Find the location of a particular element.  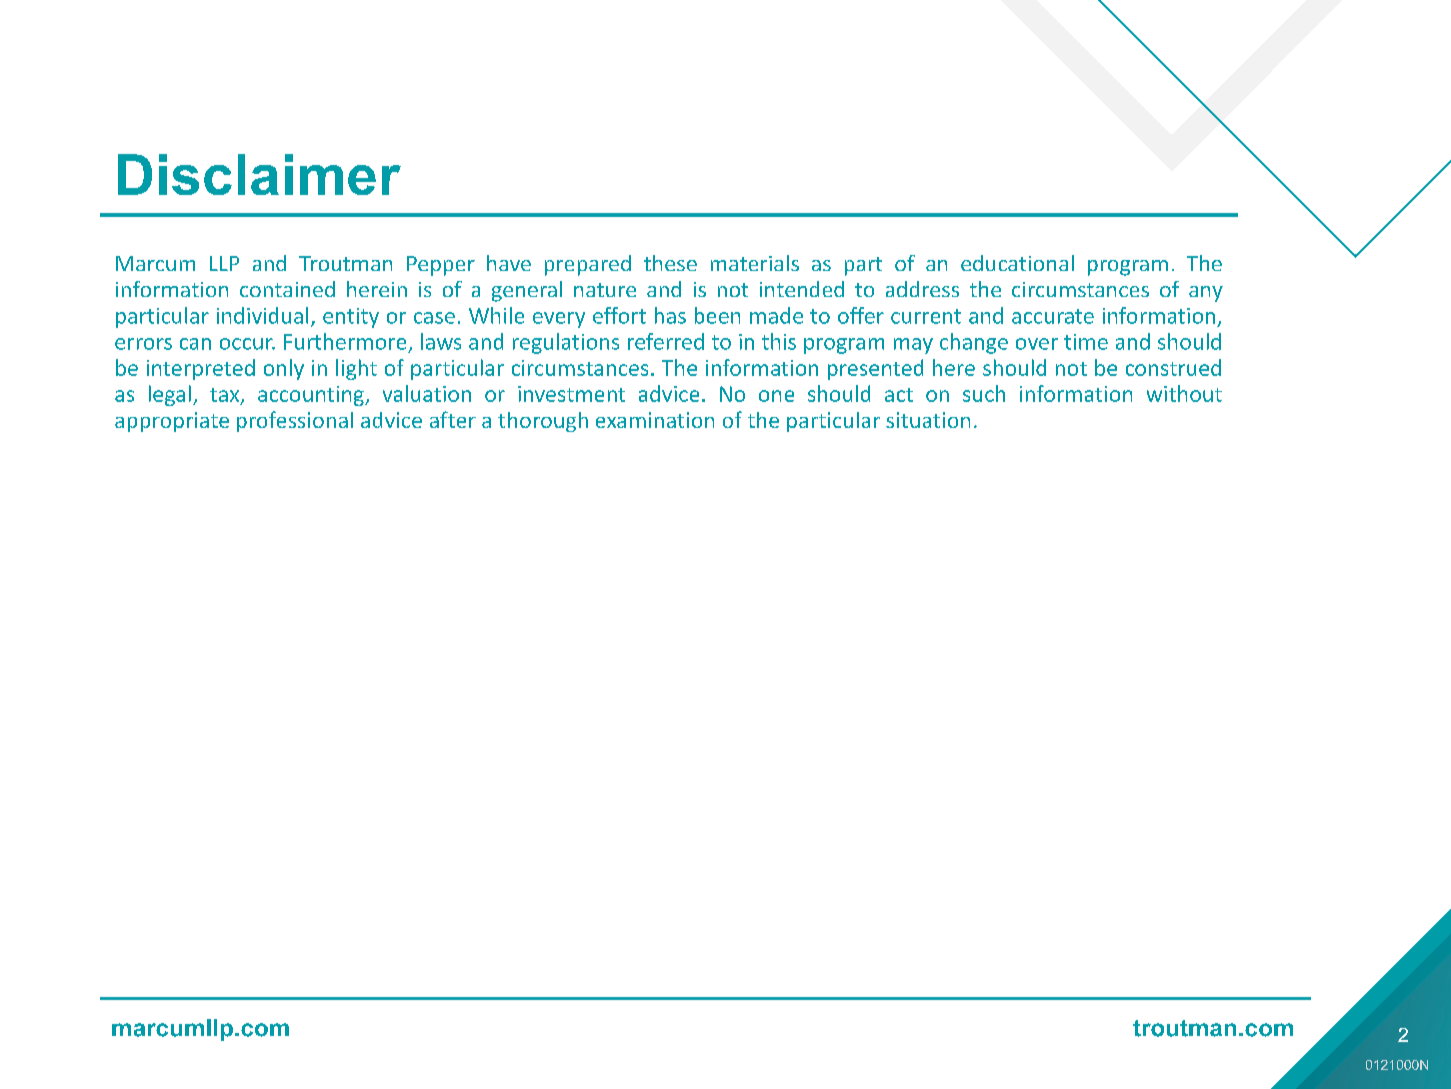

examination is located at coordinates (655, 420).
